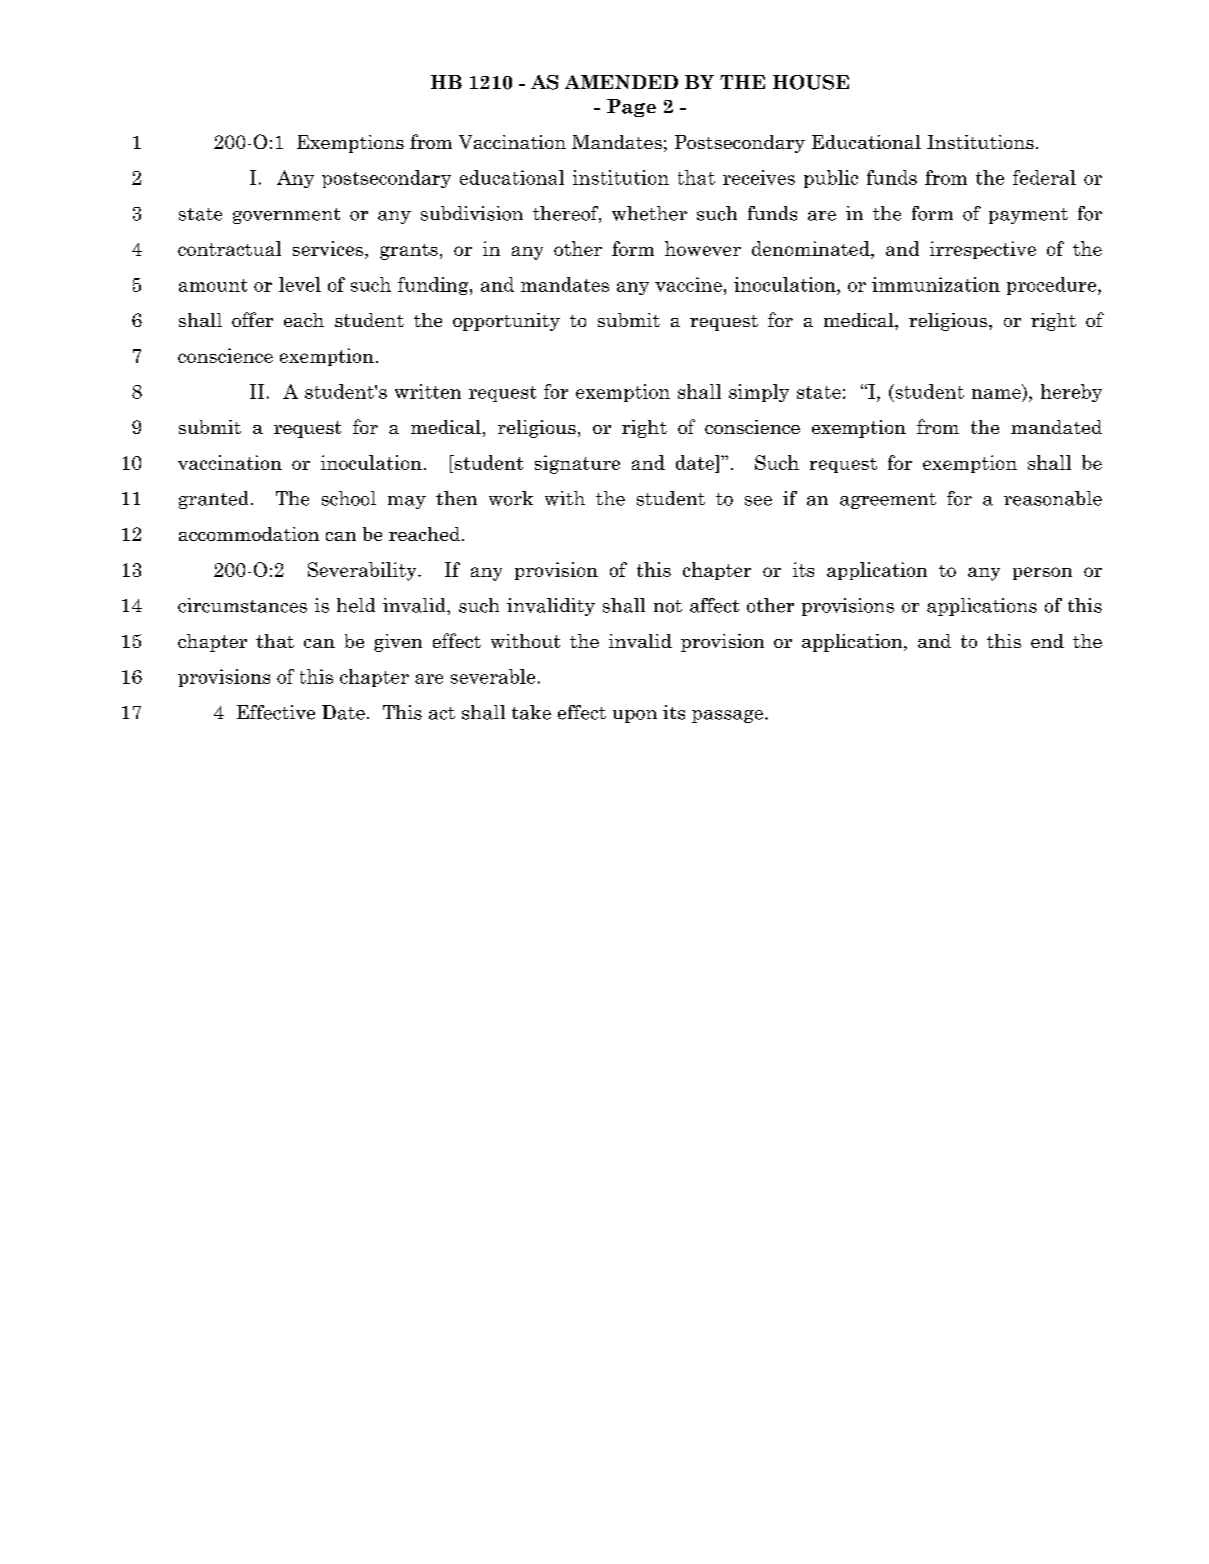 The image size is (1209, 1564). Describe the element at coordinates (577, 464) in the screenshot. I see `signature` at that location.
